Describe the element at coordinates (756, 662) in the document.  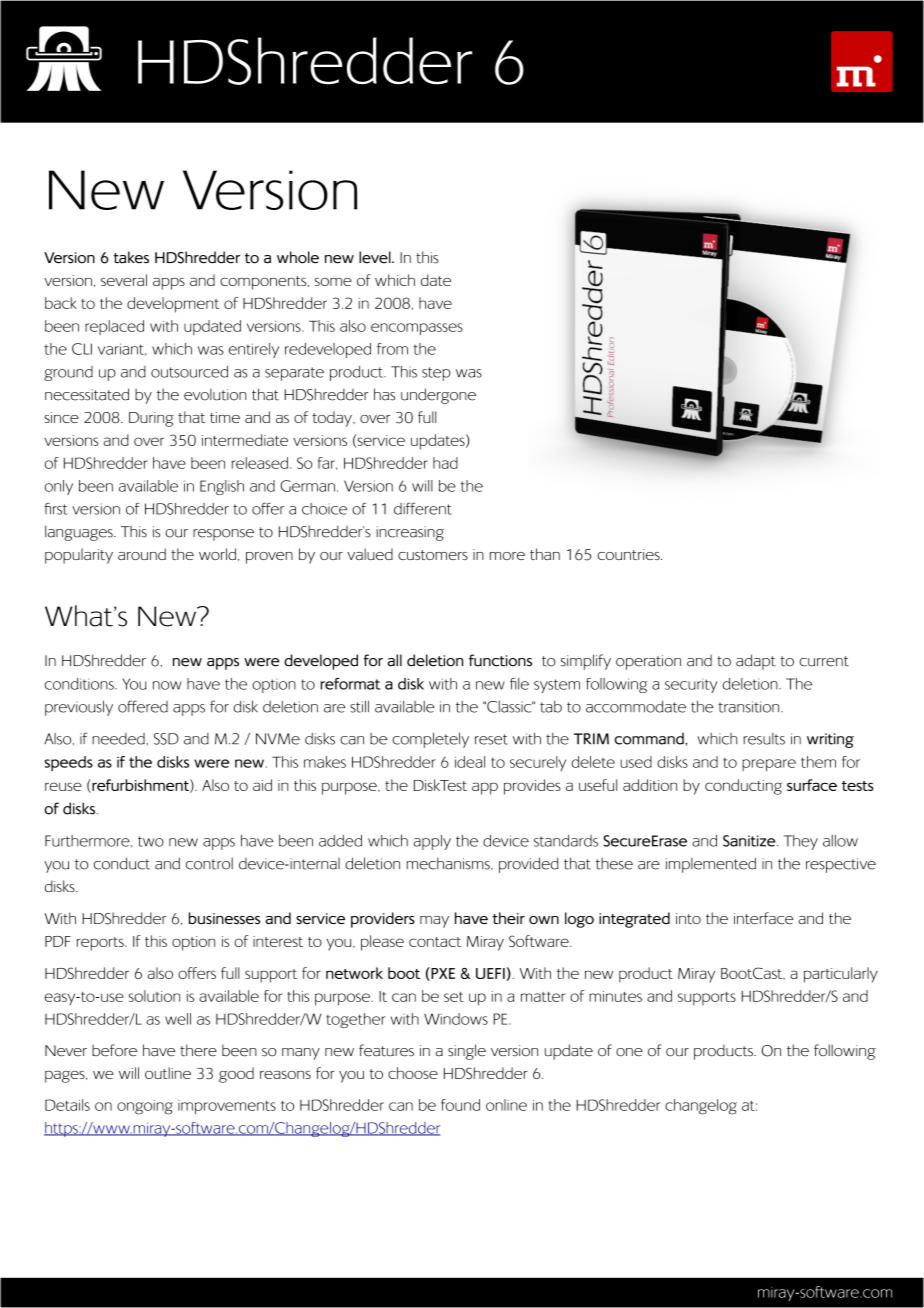
I see `adapt` at that location.
